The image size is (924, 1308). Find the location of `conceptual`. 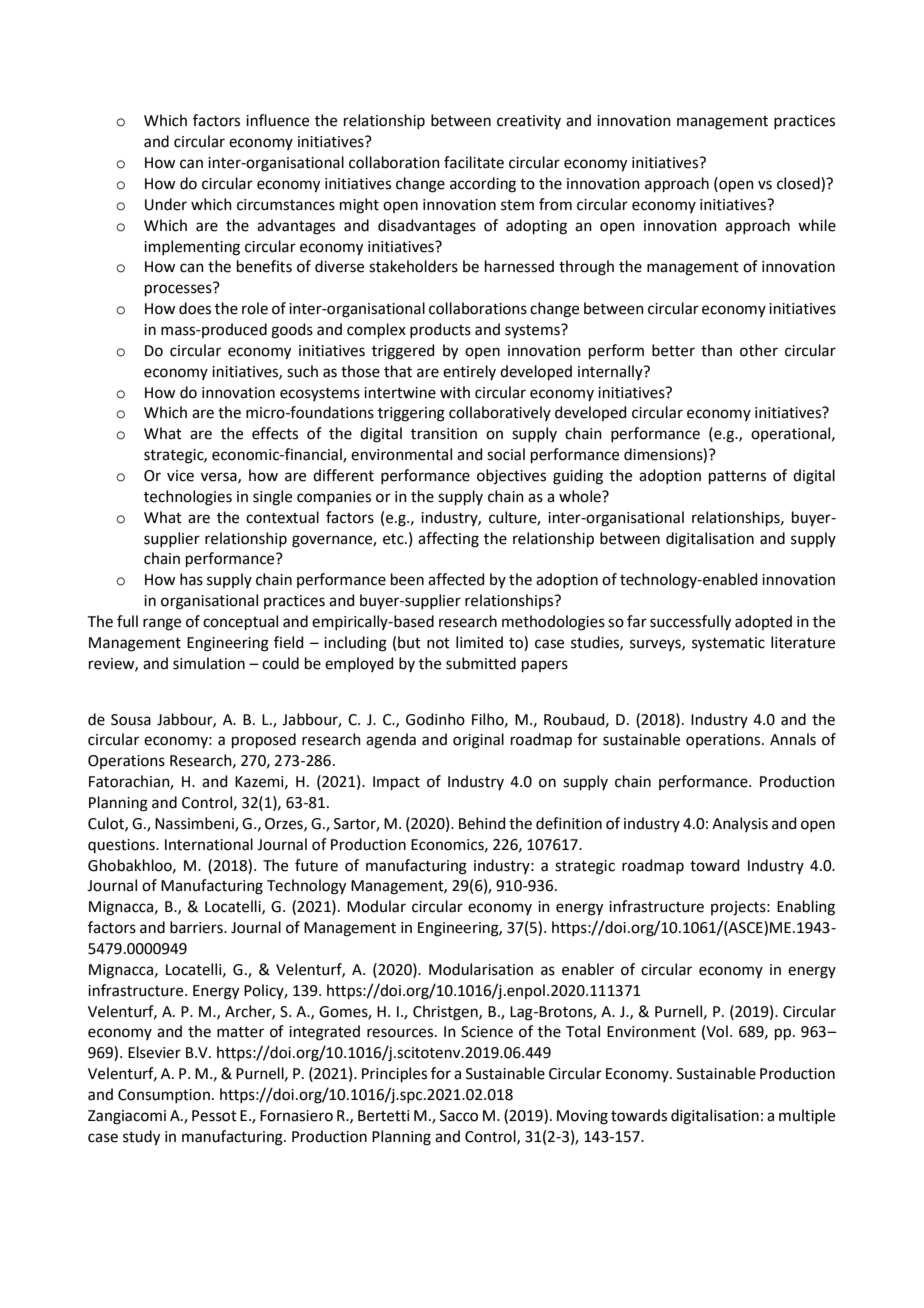

conceptual is located at coordinates (240, 622).
